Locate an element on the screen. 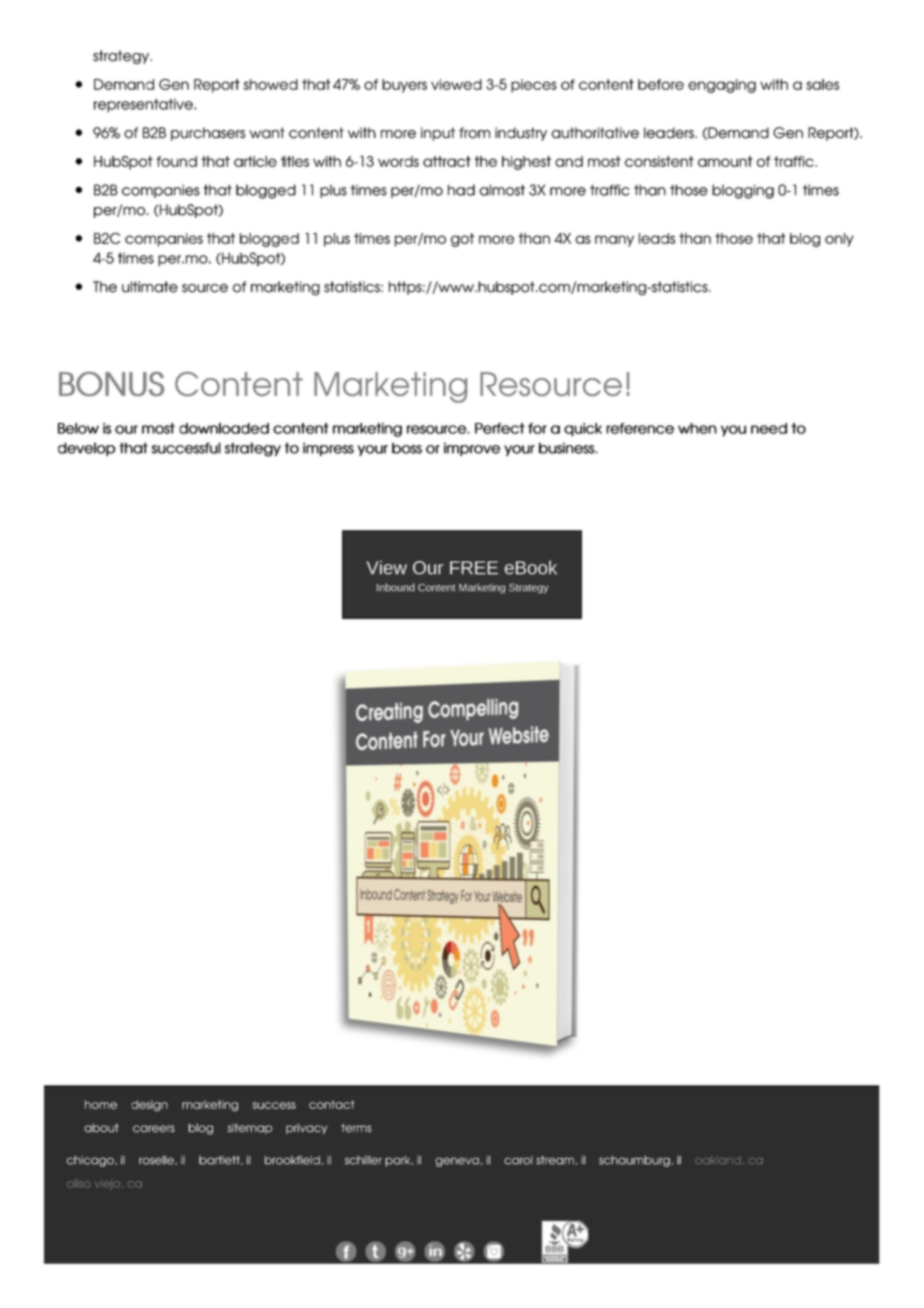 The width and height of the screenshot is (924, 1308). design is located at coordinates (149, 1106).
